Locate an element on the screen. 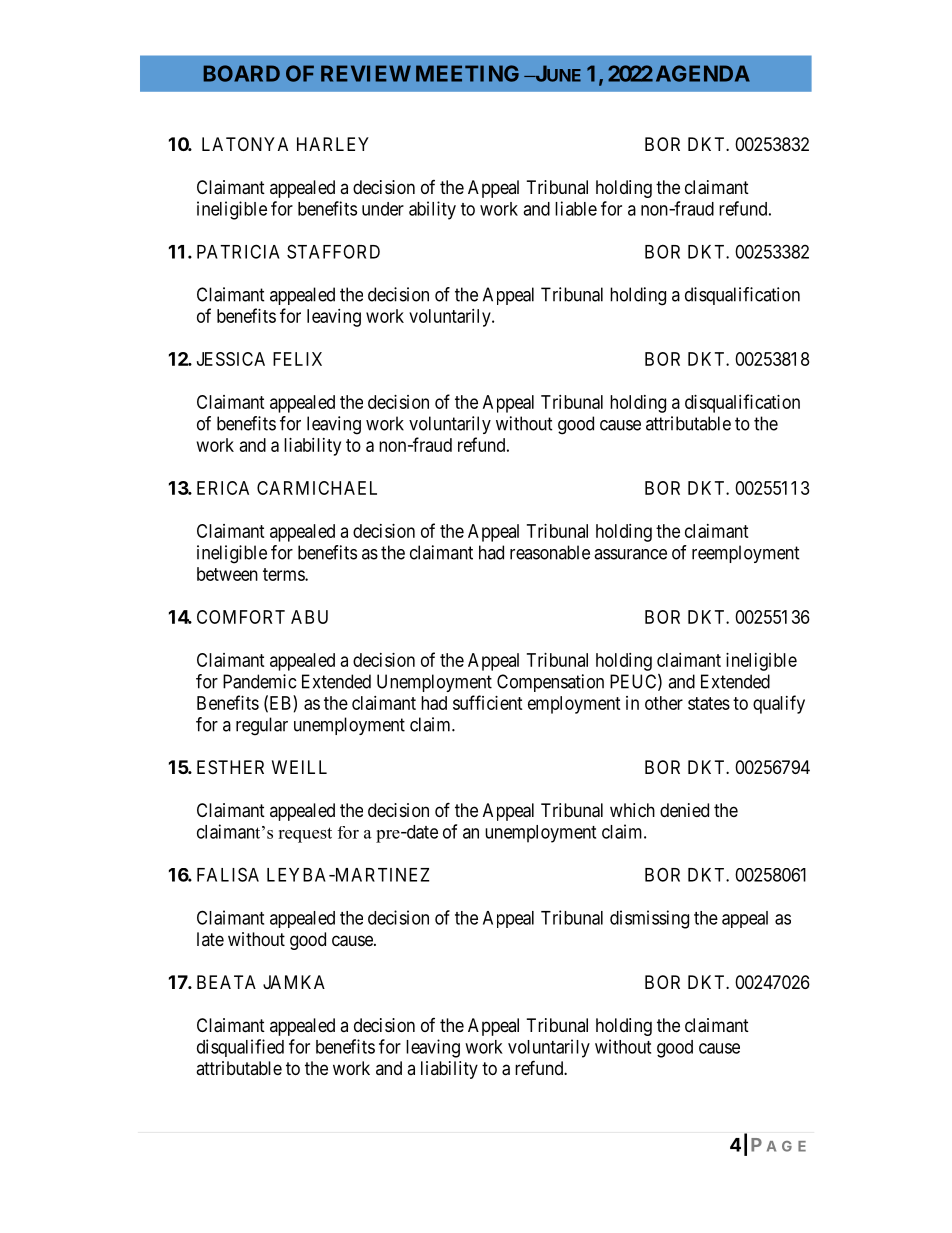 This screenshot has width=952, height=1233. AGENDA is located at coordinates (703, 73).
